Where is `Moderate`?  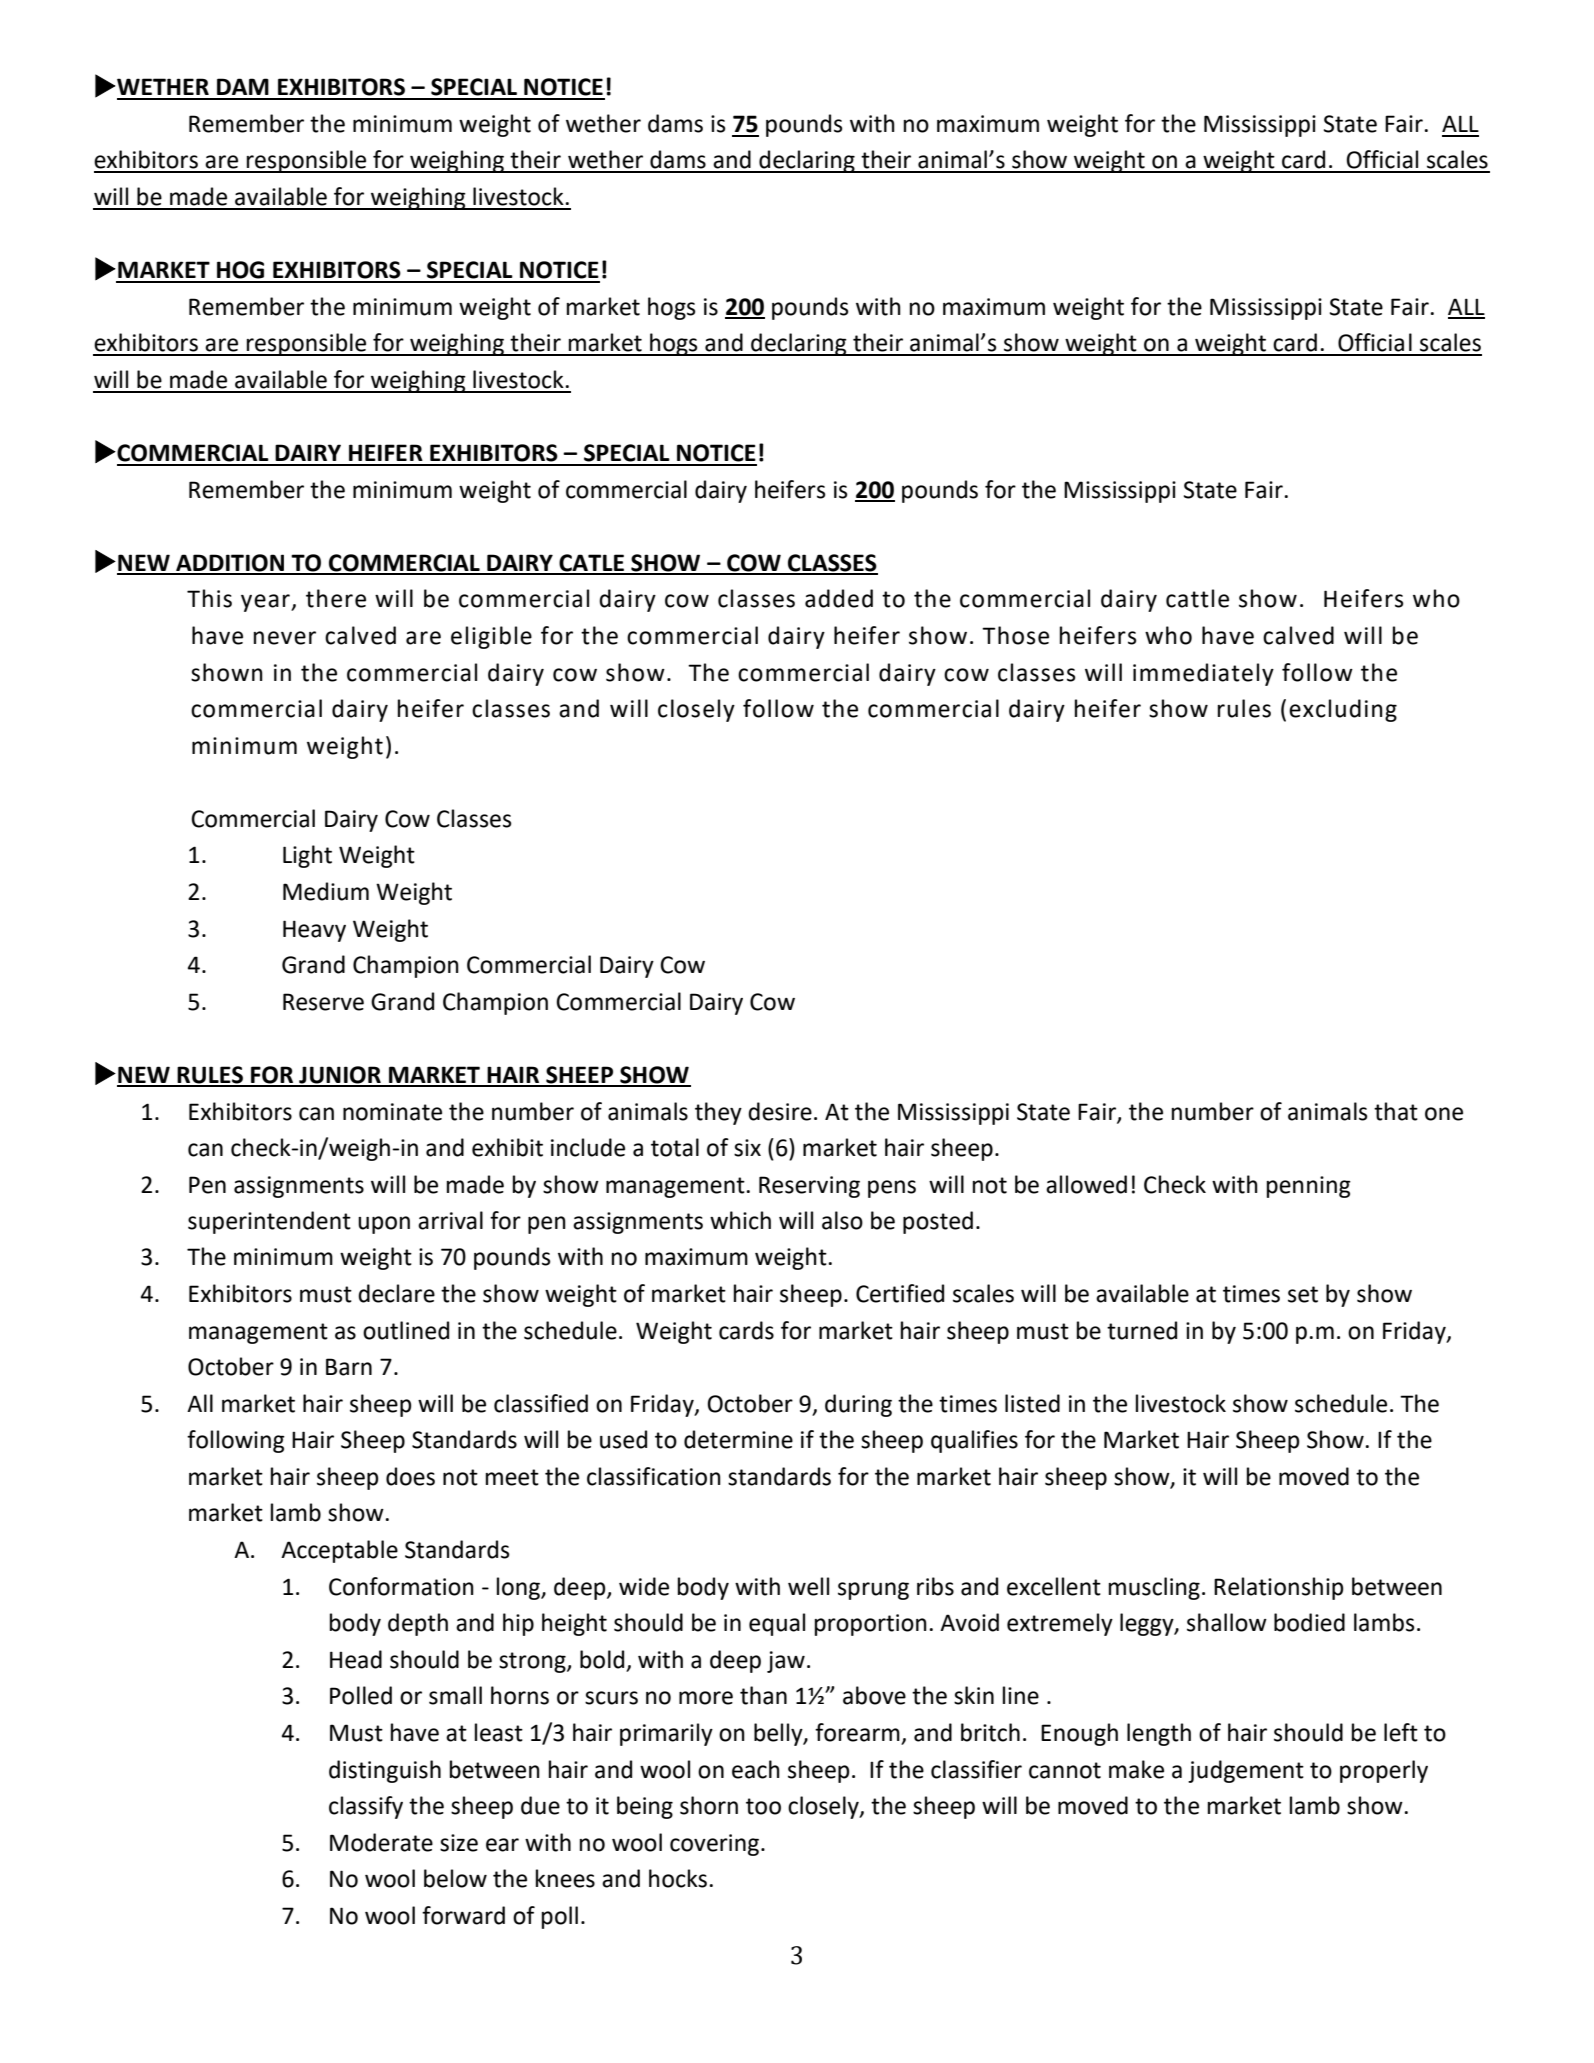
Moderate is located at coordinates (381, 1842).
